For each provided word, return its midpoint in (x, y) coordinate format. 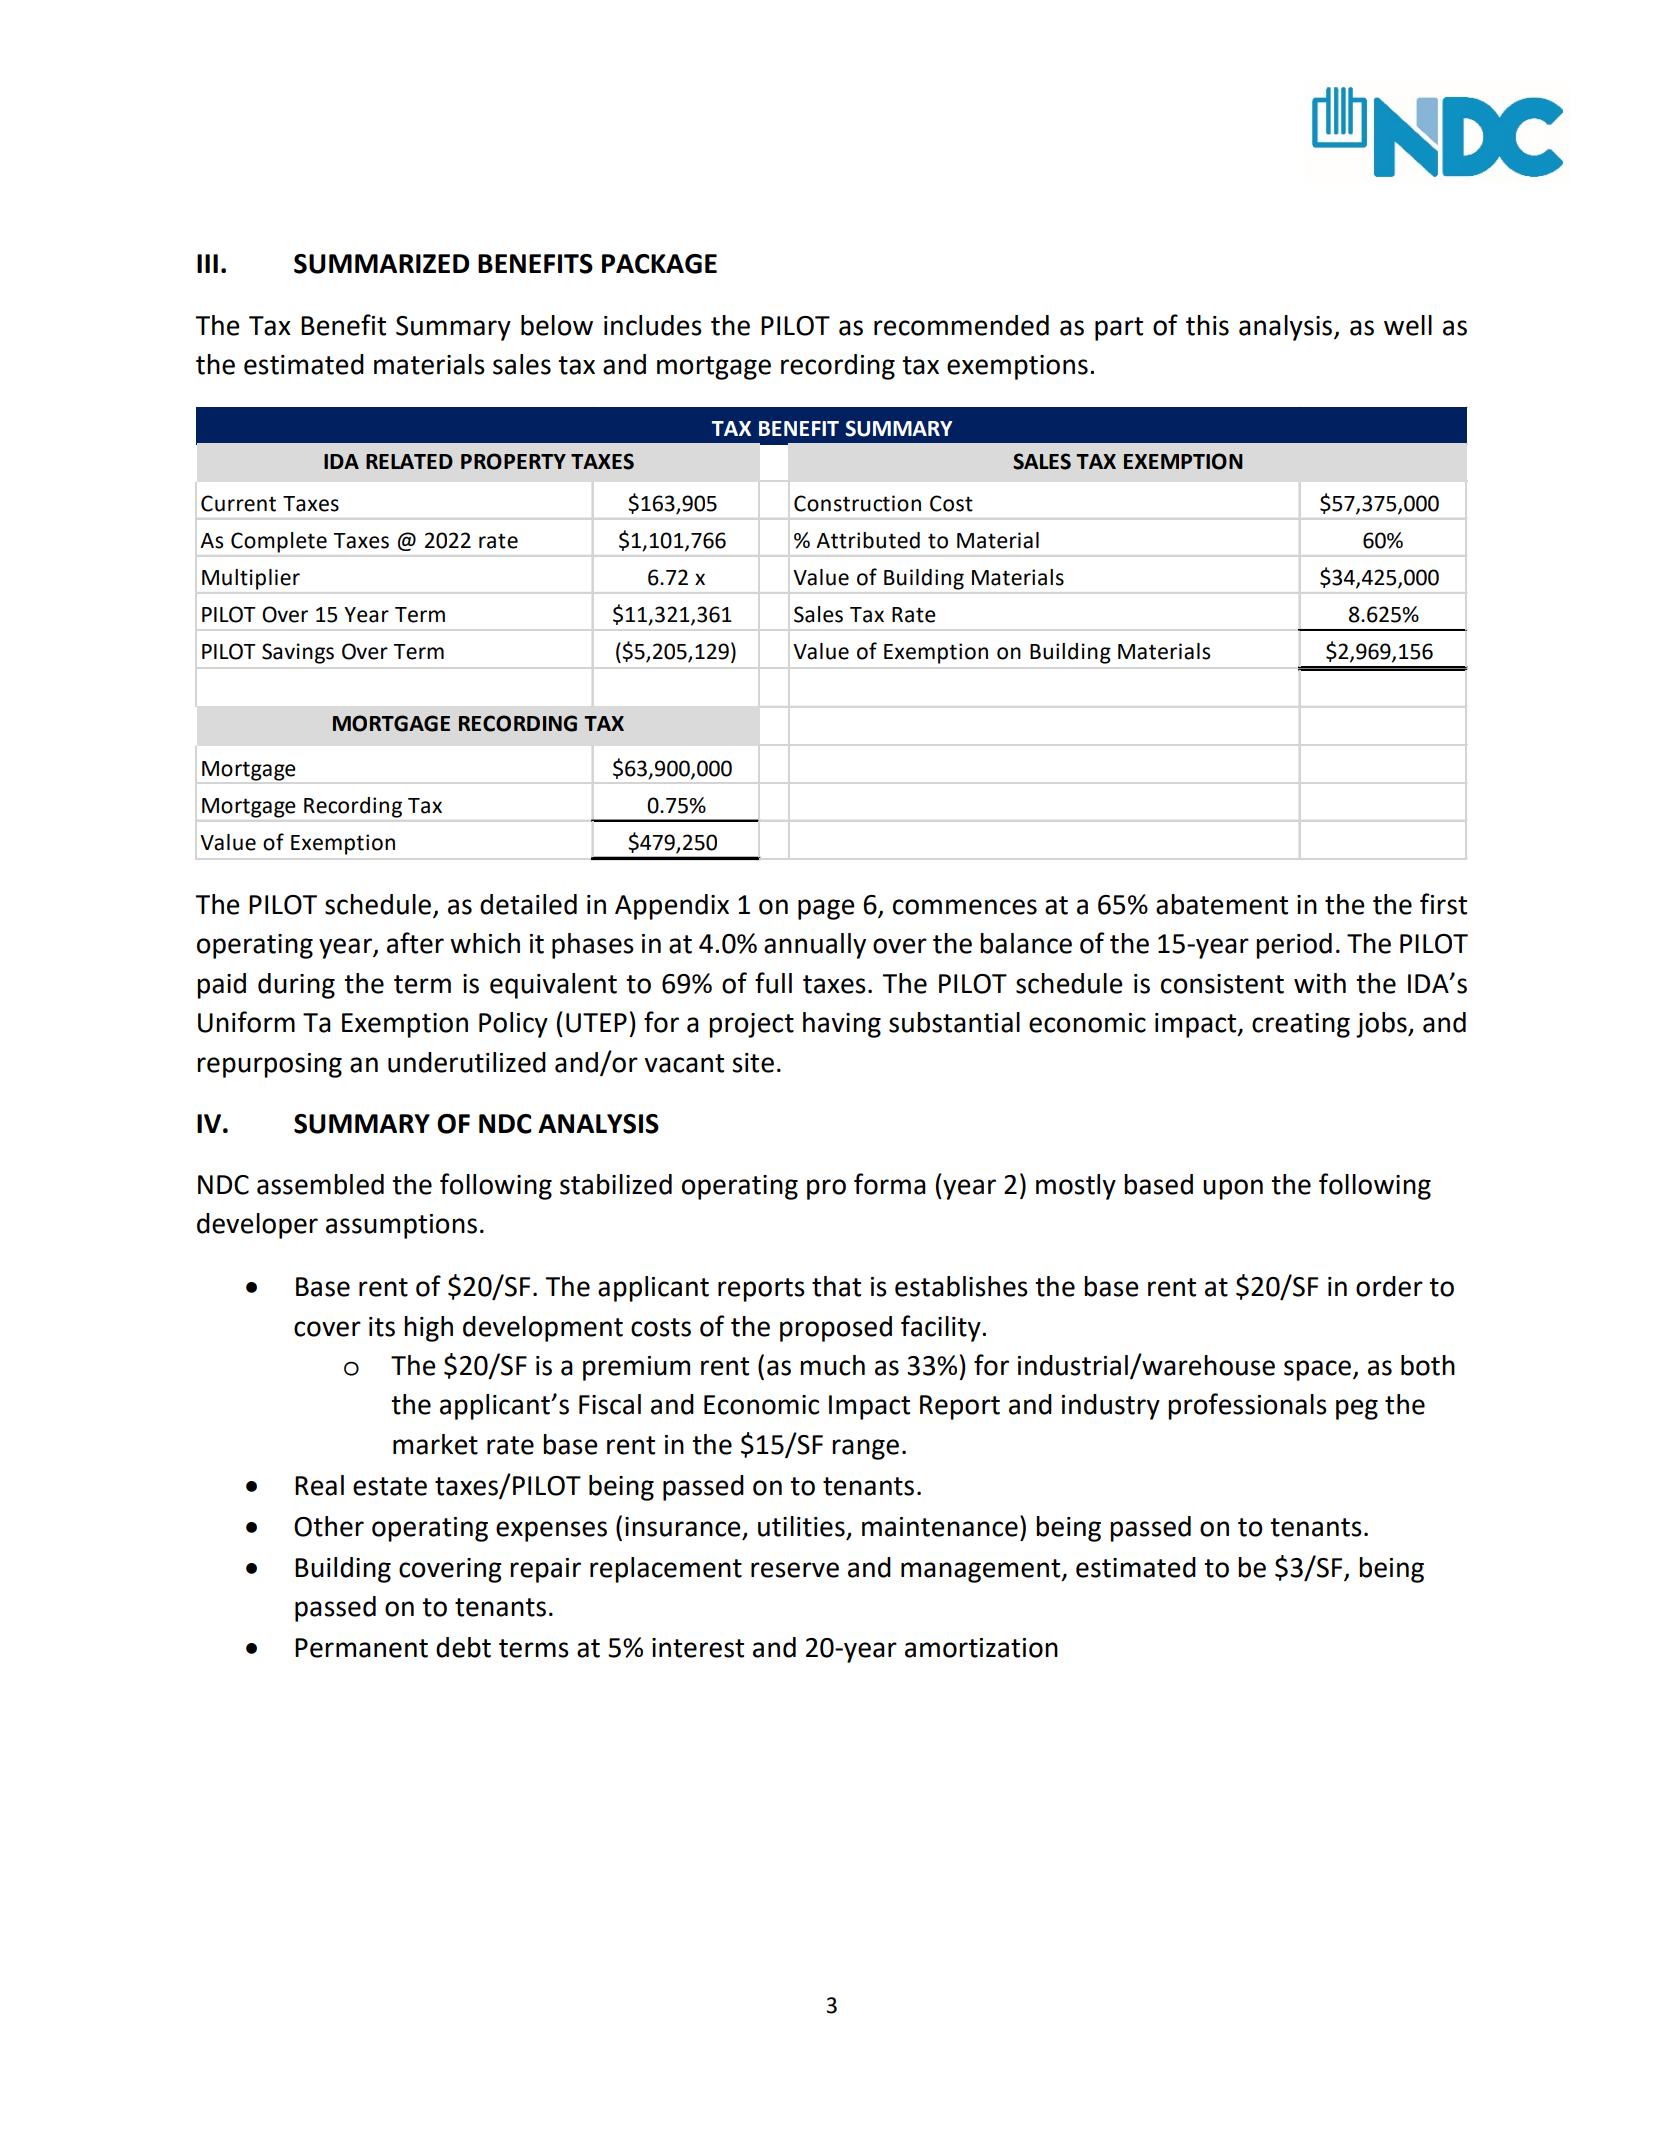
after (415, 943)
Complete (279, 542)
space (1317, 1370)
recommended (961, 325)
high (428, 1329)
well (1408, 325)
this (1207, 325)
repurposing (269, 1065)
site (753, 1063)
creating (1301, 1025)
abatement (1222, 904)
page (826, 909)
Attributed (868, 540)
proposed (836, 1329)
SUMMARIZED (381, 264)
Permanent (361, 1648)
